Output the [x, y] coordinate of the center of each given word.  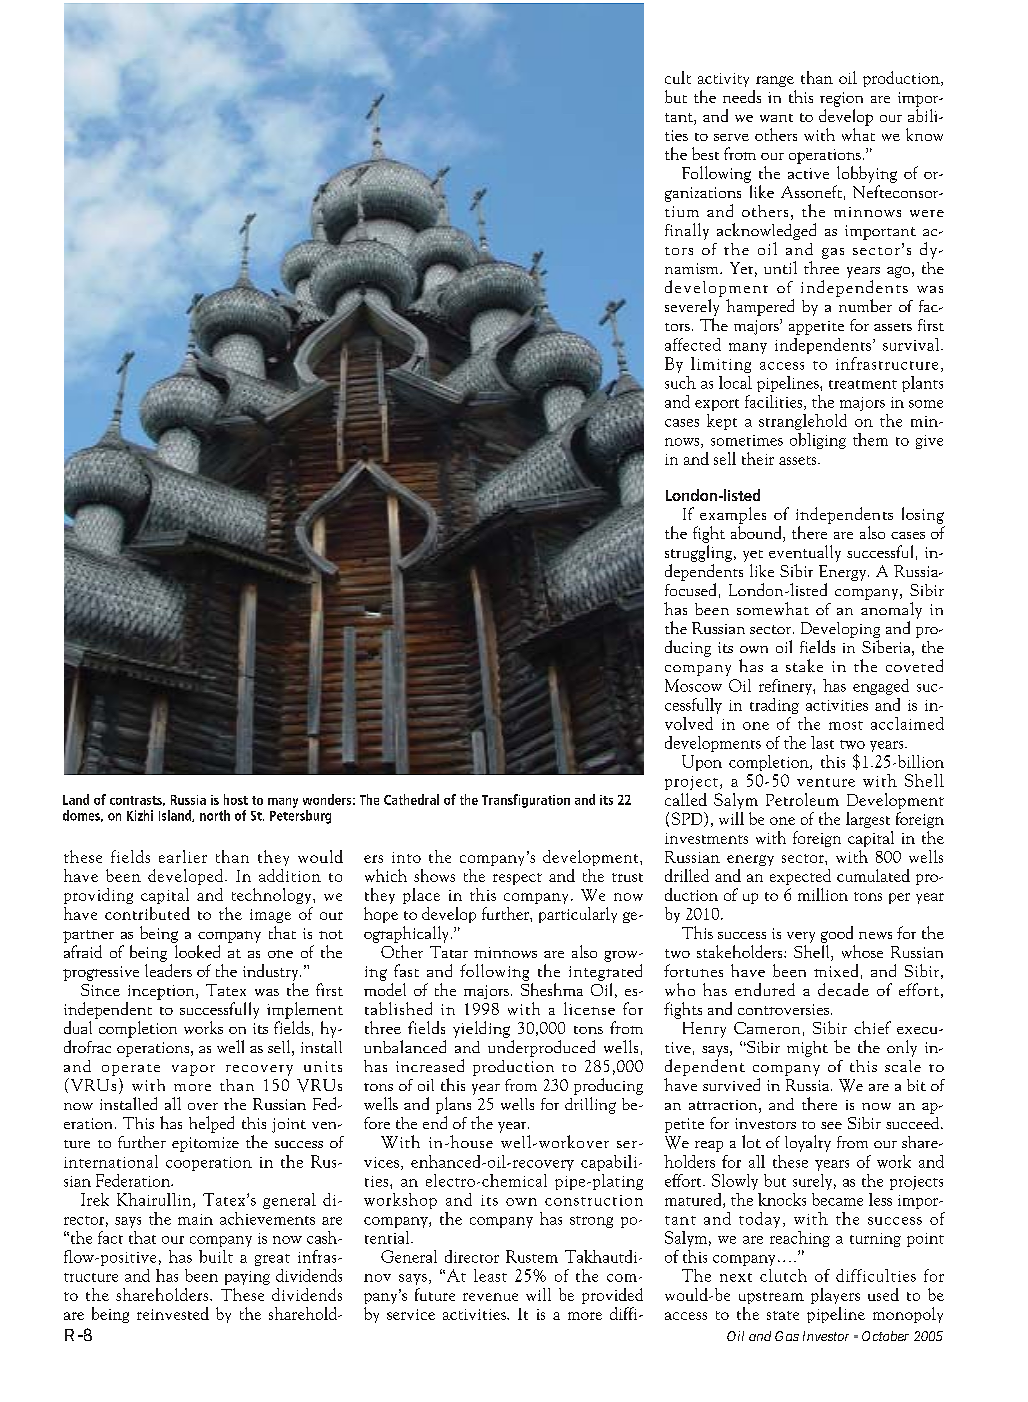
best [705, 153]
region [841, 99]
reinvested [173, 1313]
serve [731, 137]
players [835, 1296]
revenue [490, 1297]
